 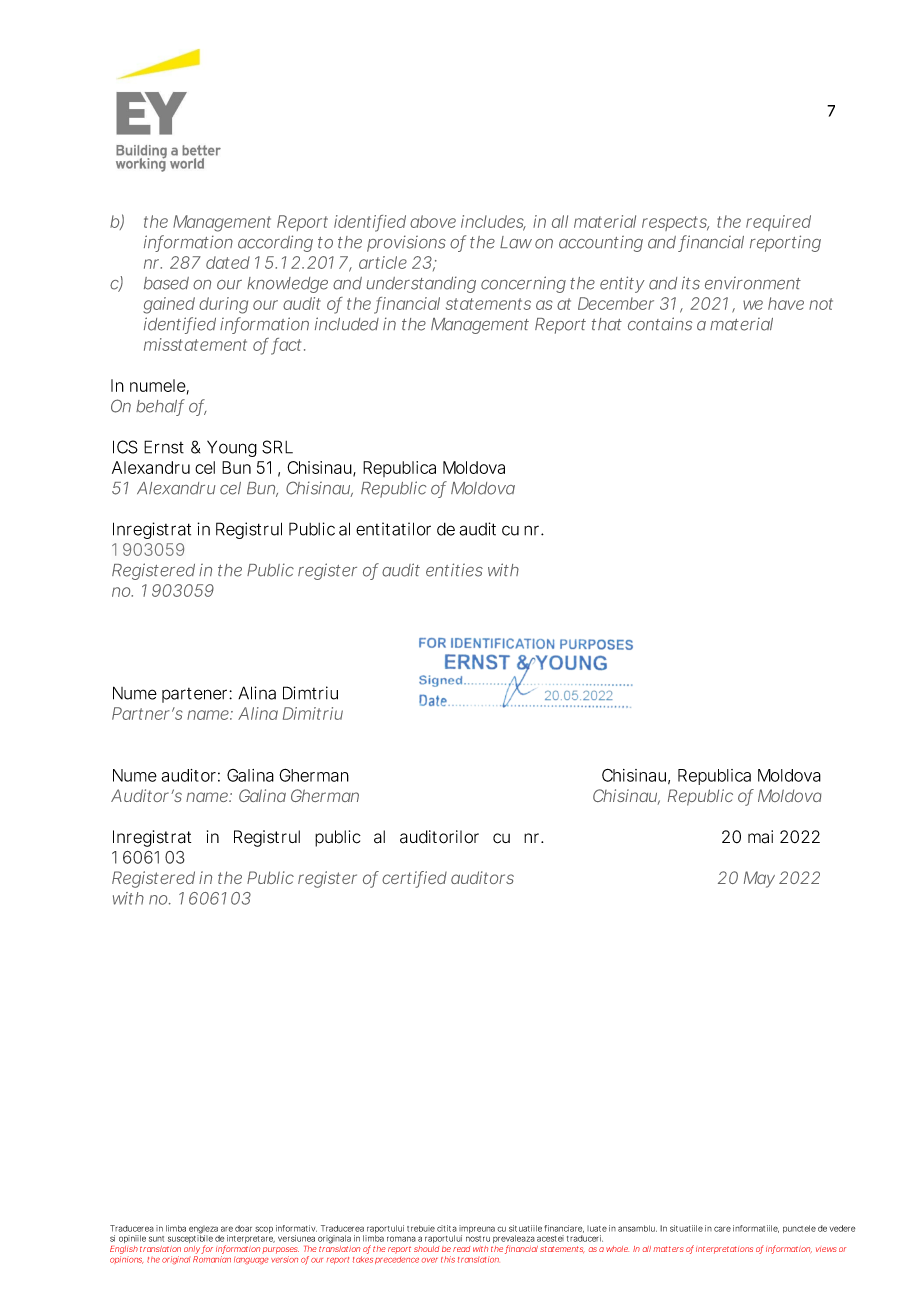 I want to click on Law, so click(x=516, y=242).
